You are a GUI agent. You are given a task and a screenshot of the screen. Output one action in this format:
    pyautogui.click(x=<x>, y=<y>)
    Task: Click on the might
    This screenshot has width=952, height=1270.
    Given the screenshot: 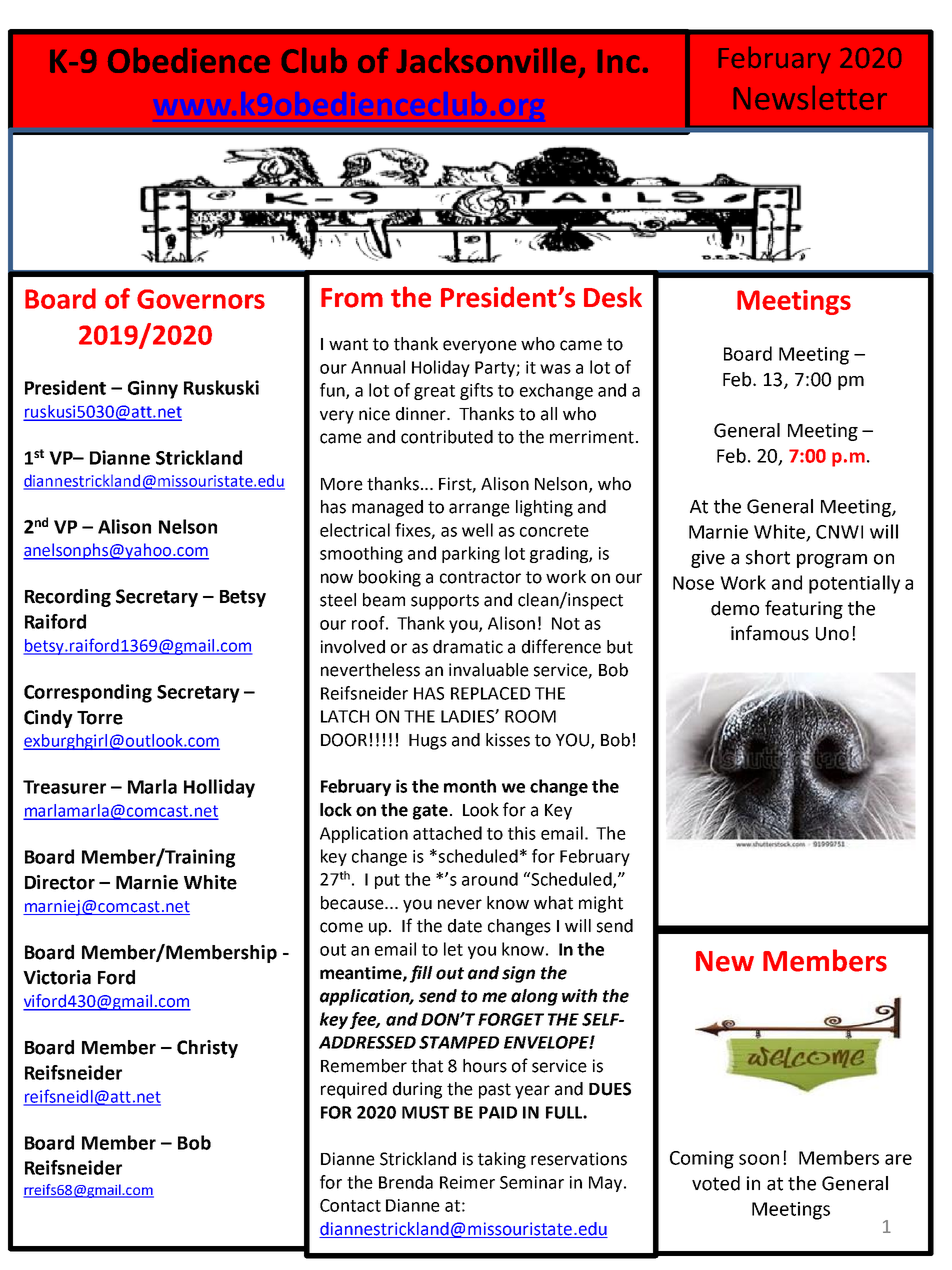 What is the action you would take?
    pyautogui.click(x=601, y=904)
